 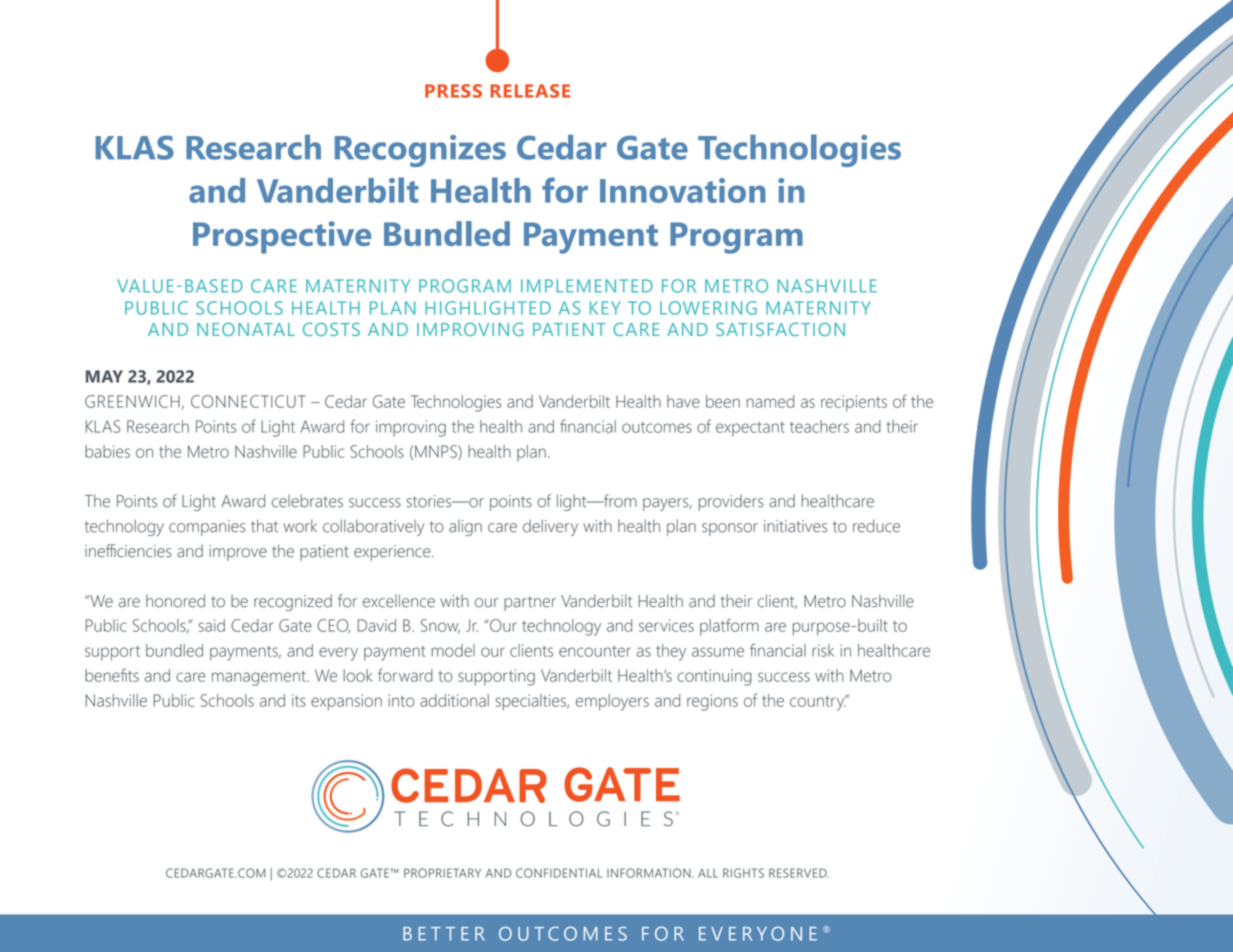 What do you see at coordinates (731, 503) in the screenshot?
I see `providers` at bounding box center [731, 503].
